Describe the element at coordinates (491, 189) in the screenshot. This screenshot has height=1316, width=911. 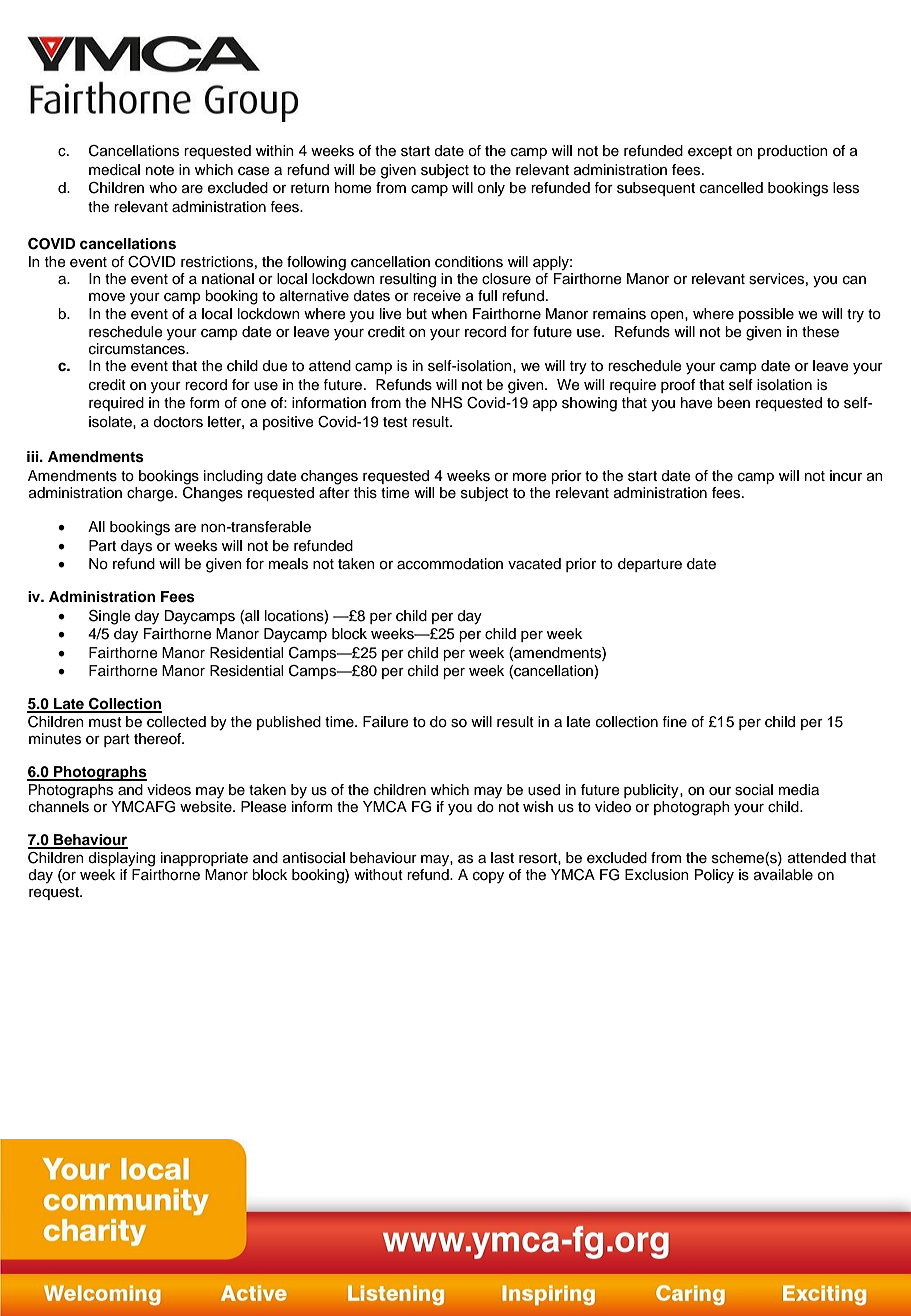
I see `only` at that location.
